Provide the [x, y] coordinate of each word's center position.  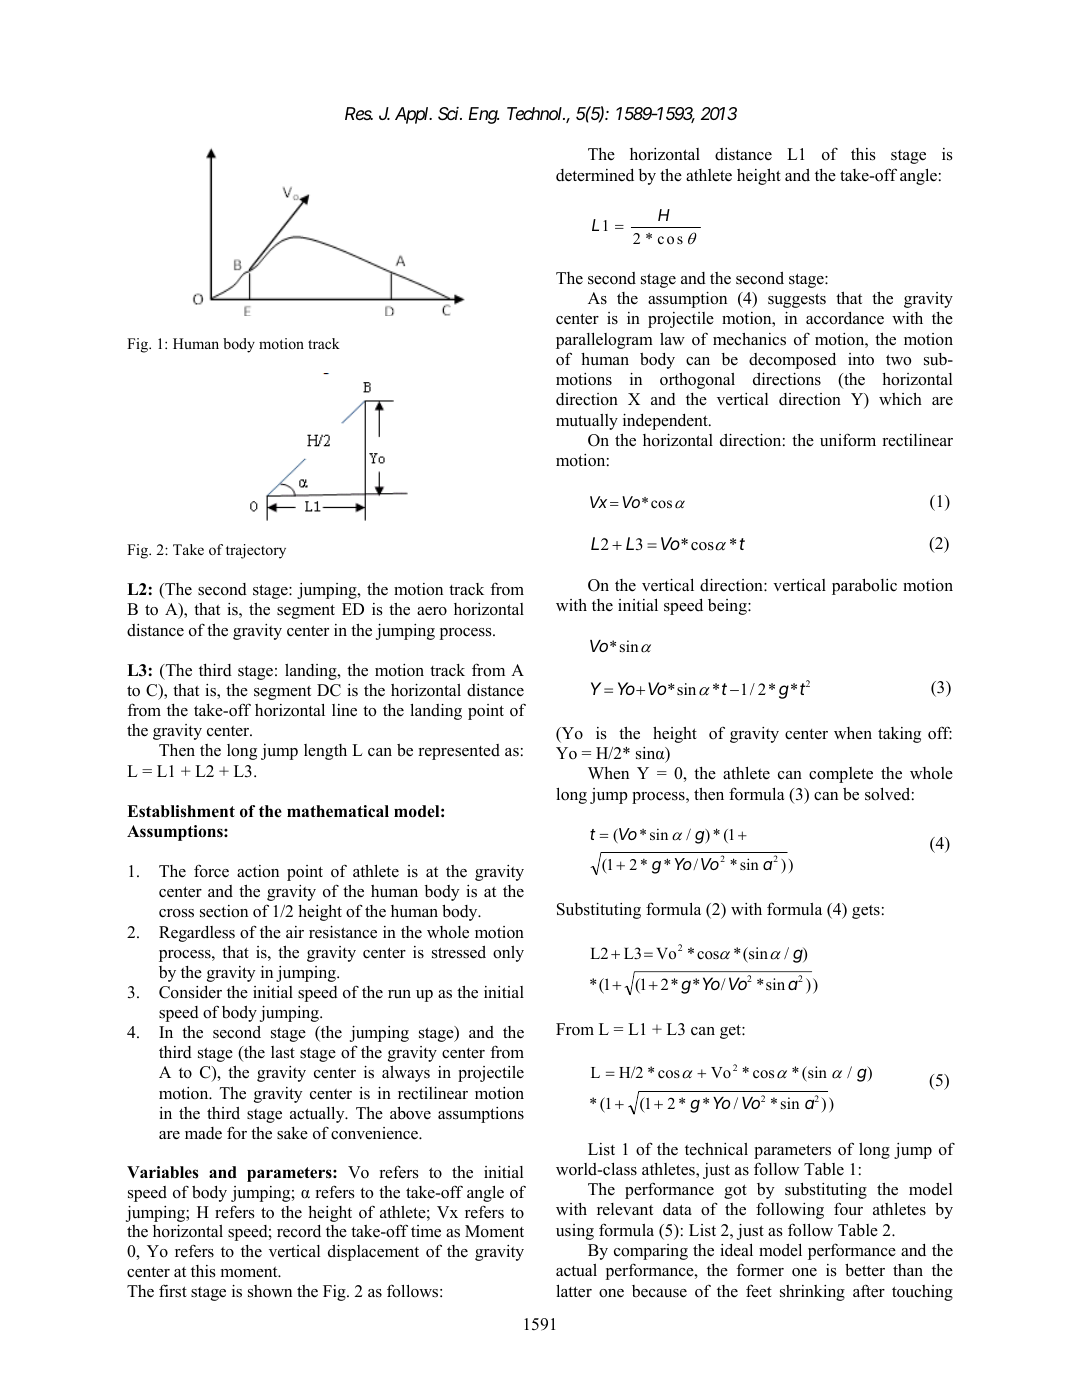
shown [270, 1291]
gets [866, 912]
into [861, 359]
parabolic [864, 586]
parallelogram [604, 340]
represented [459, 752]
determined [595, 175]
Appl [413, 115]
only [508, 954]
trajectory [256, 551]
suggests [797, 300]
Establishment [181, 811]
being [728, 607]
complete [841, 775]
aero [432, 611]
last [283, 1052]
